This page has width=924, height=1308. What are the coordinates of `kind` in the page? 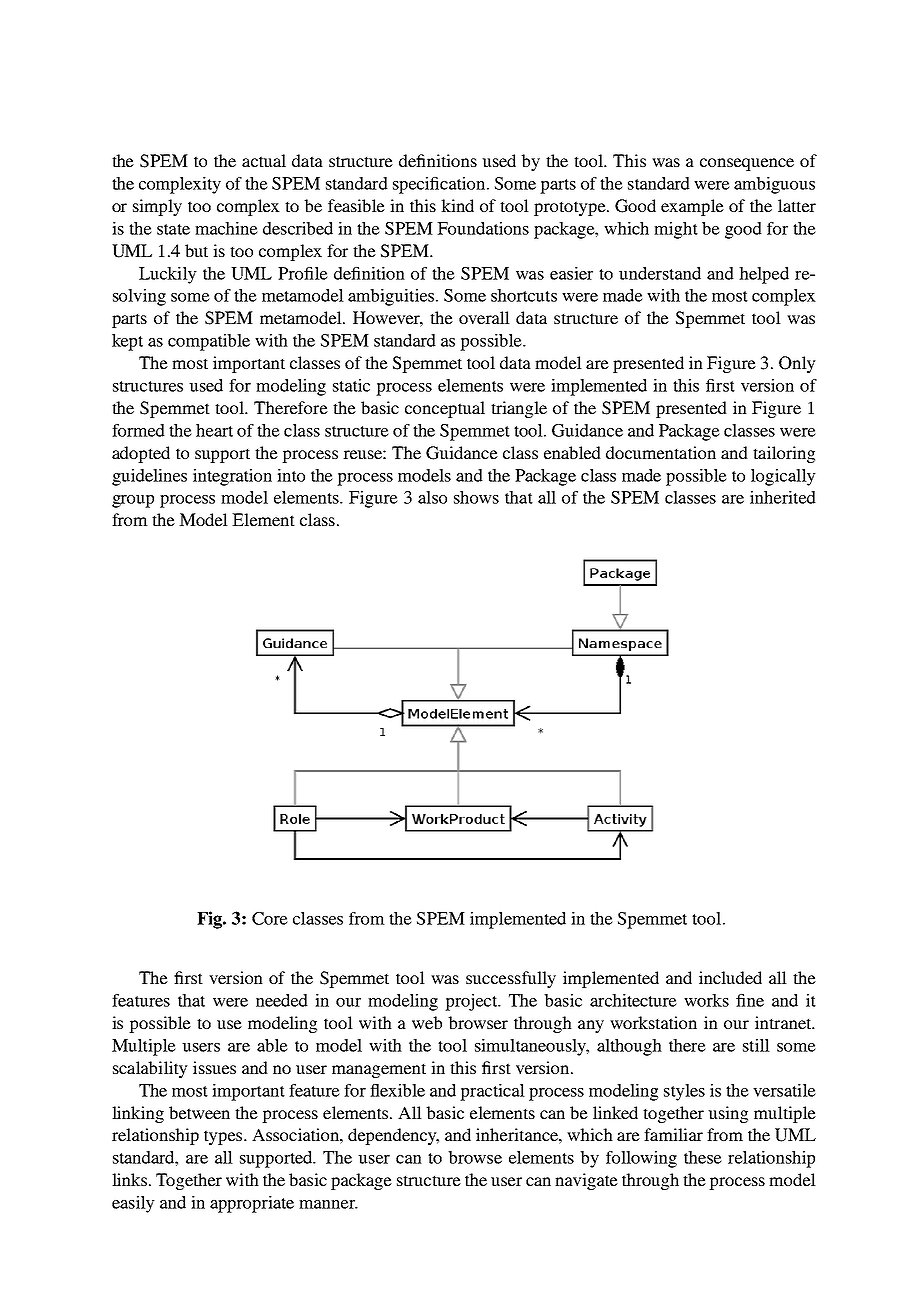 It's located at (457, 205).
